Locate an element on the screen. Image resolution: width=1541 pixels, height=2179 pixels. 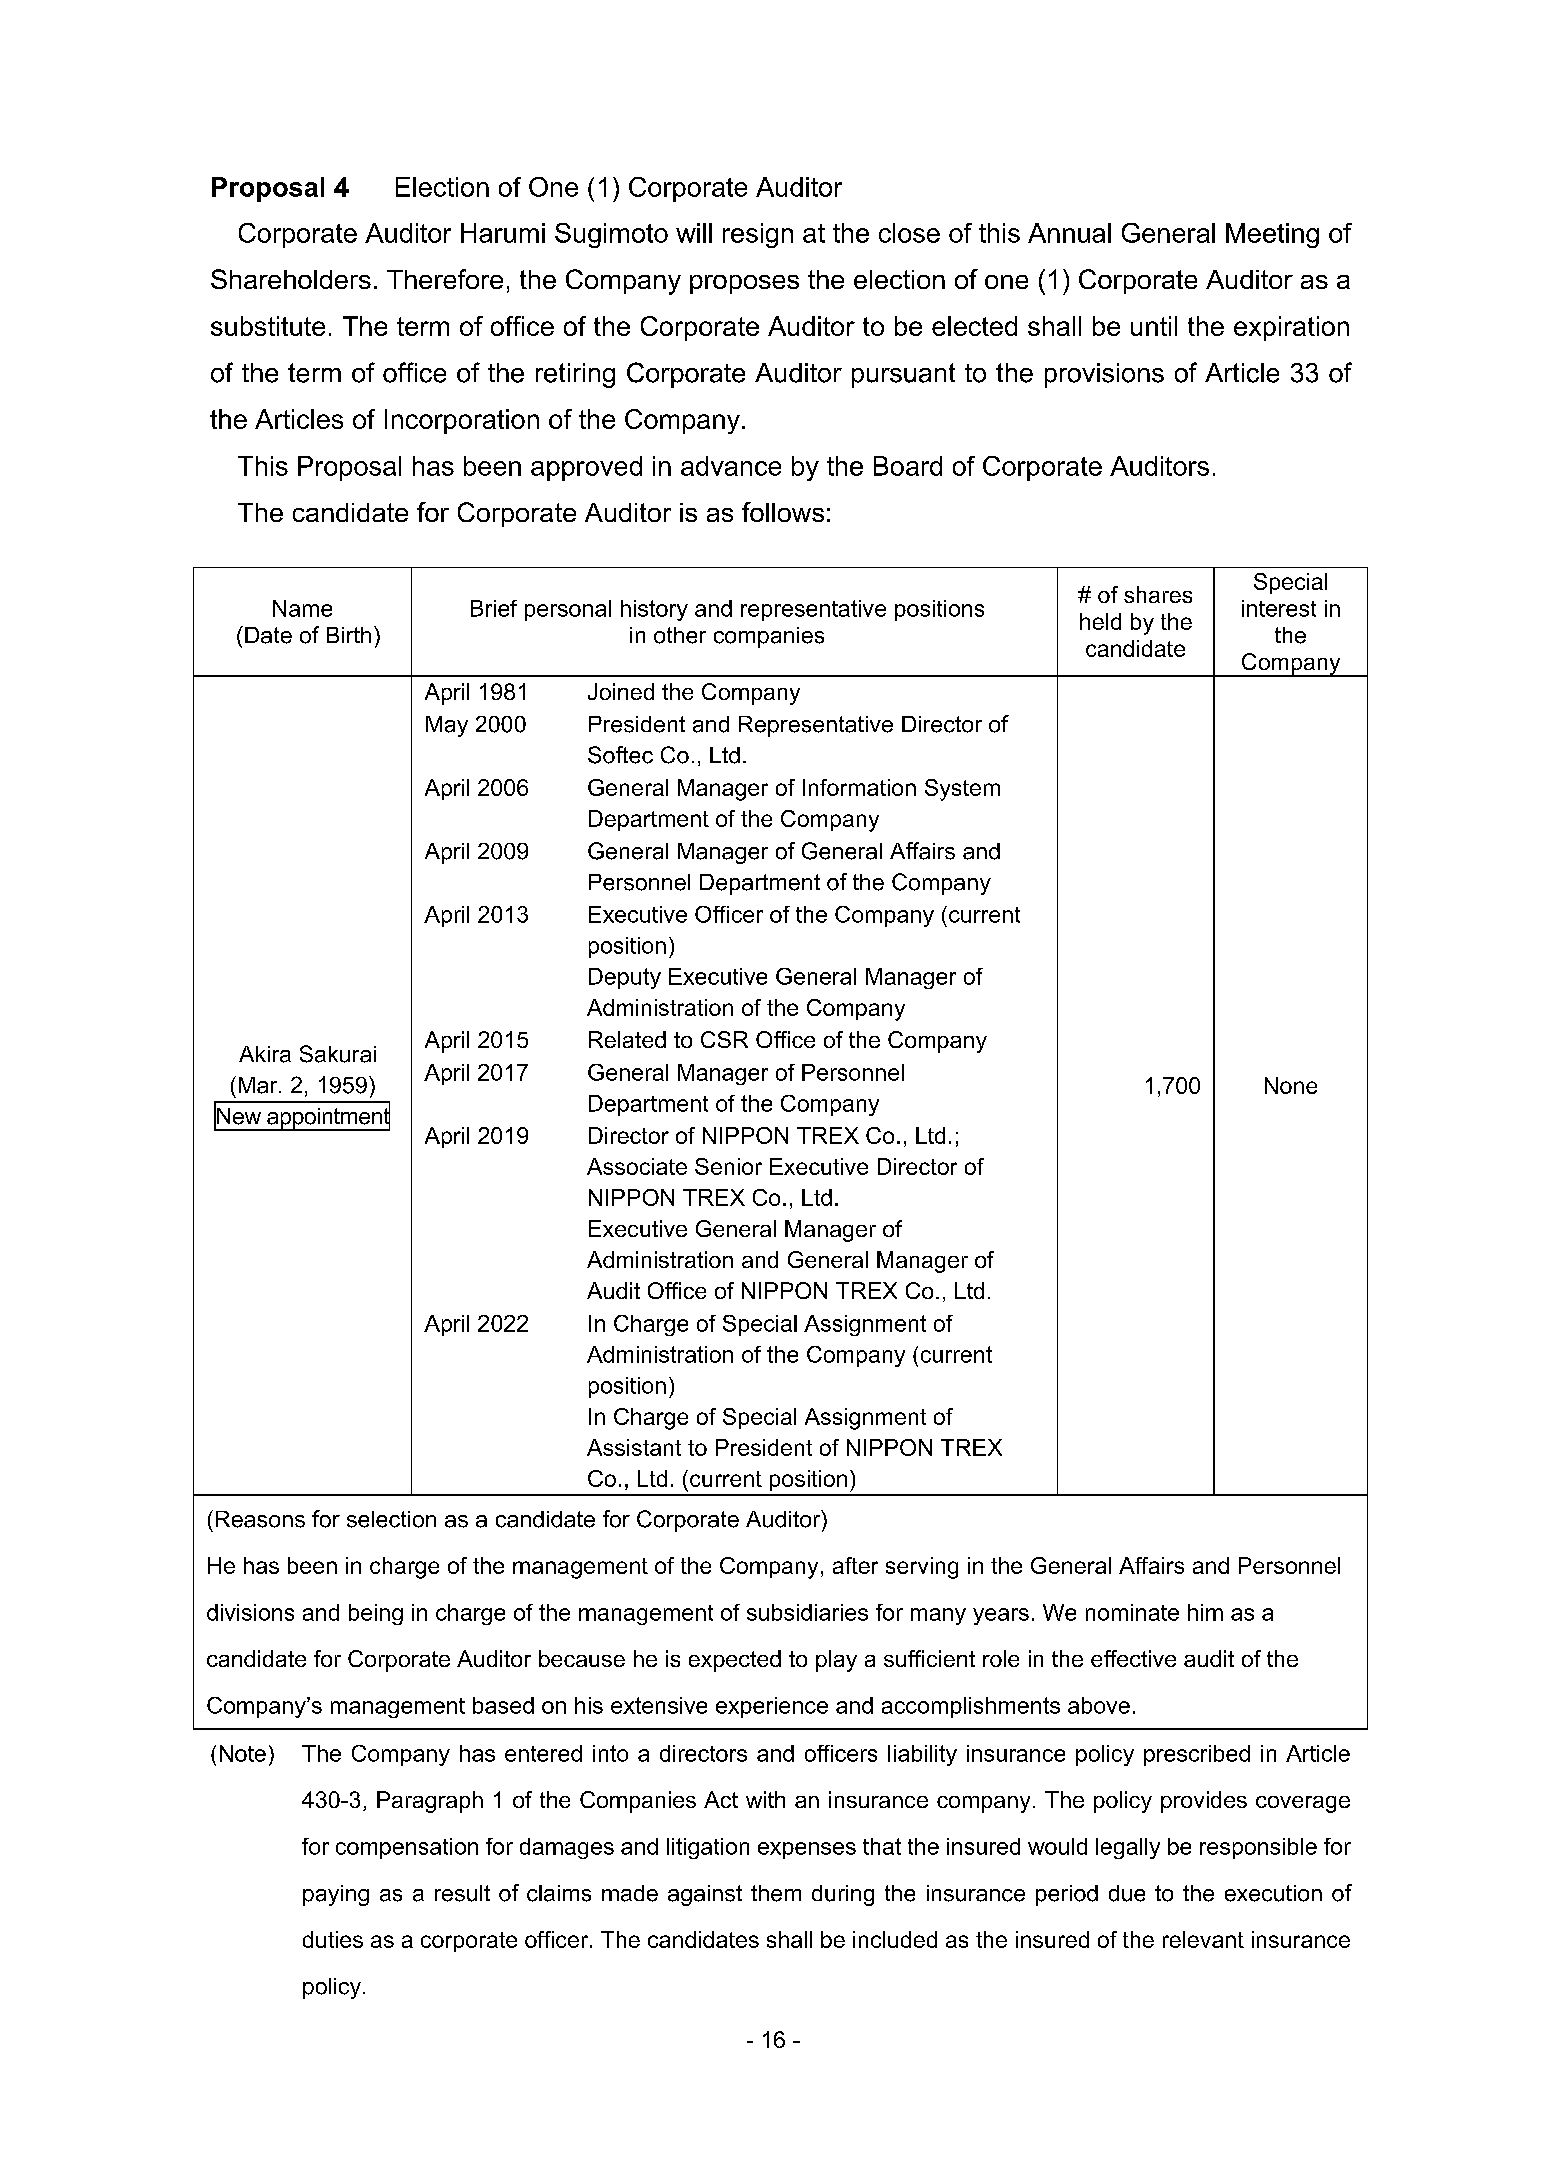
Reasons is located at coordinates (260, 1519).
